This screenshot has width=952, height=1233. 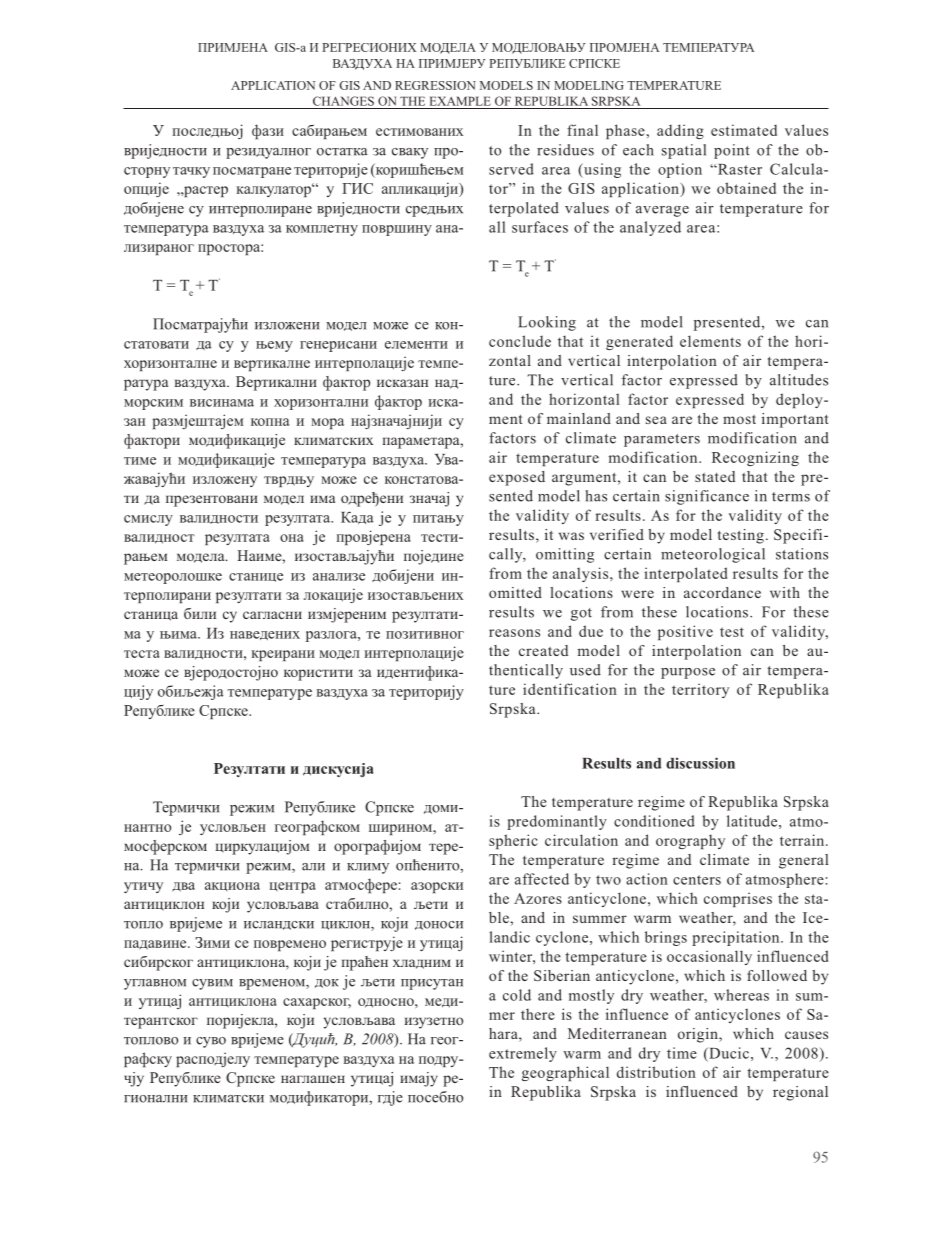 I want to click on discussion, so click(x=700, y=763).
